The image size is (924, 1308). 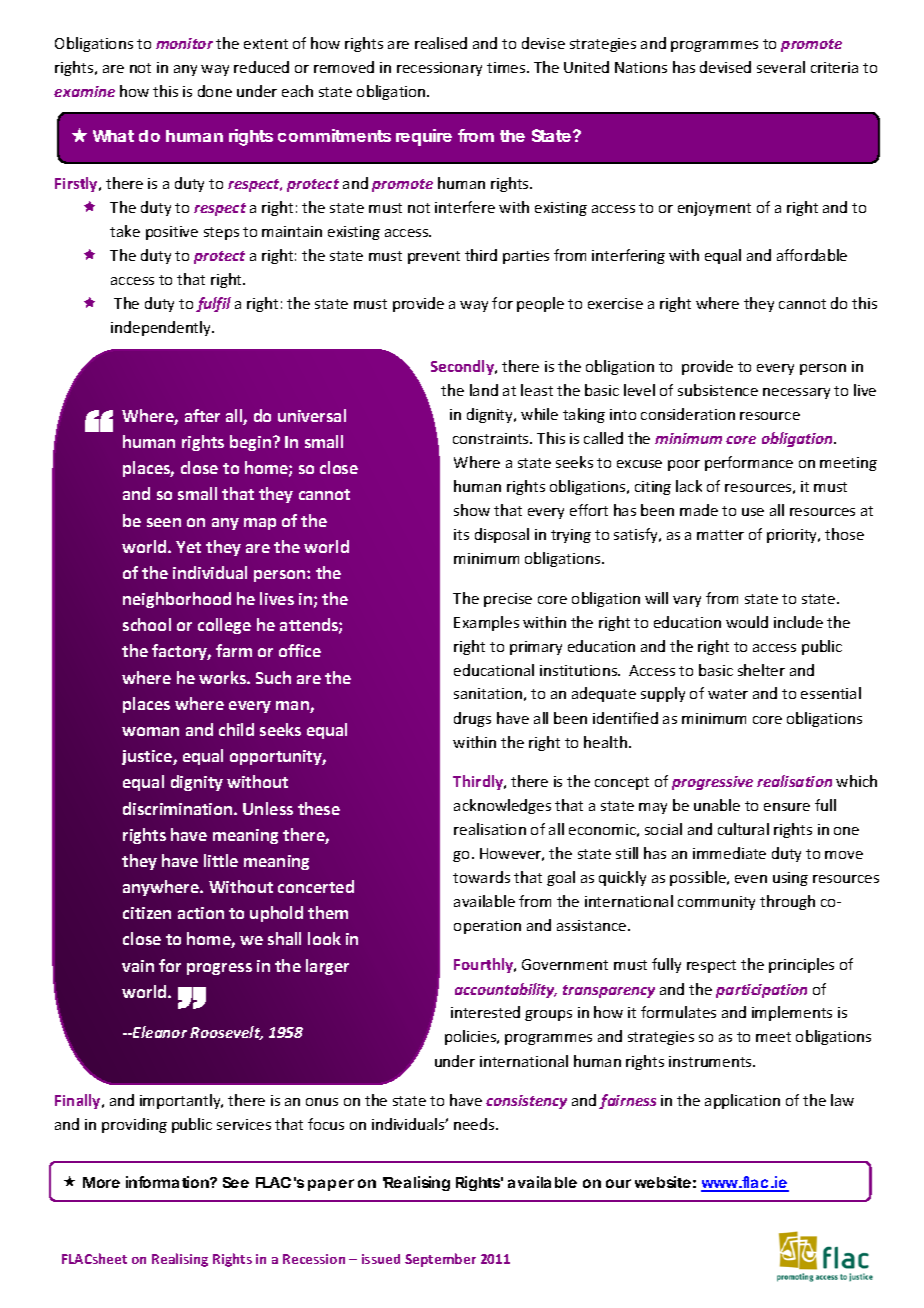 I want to click on necessary, so click(x=796, y=393).
